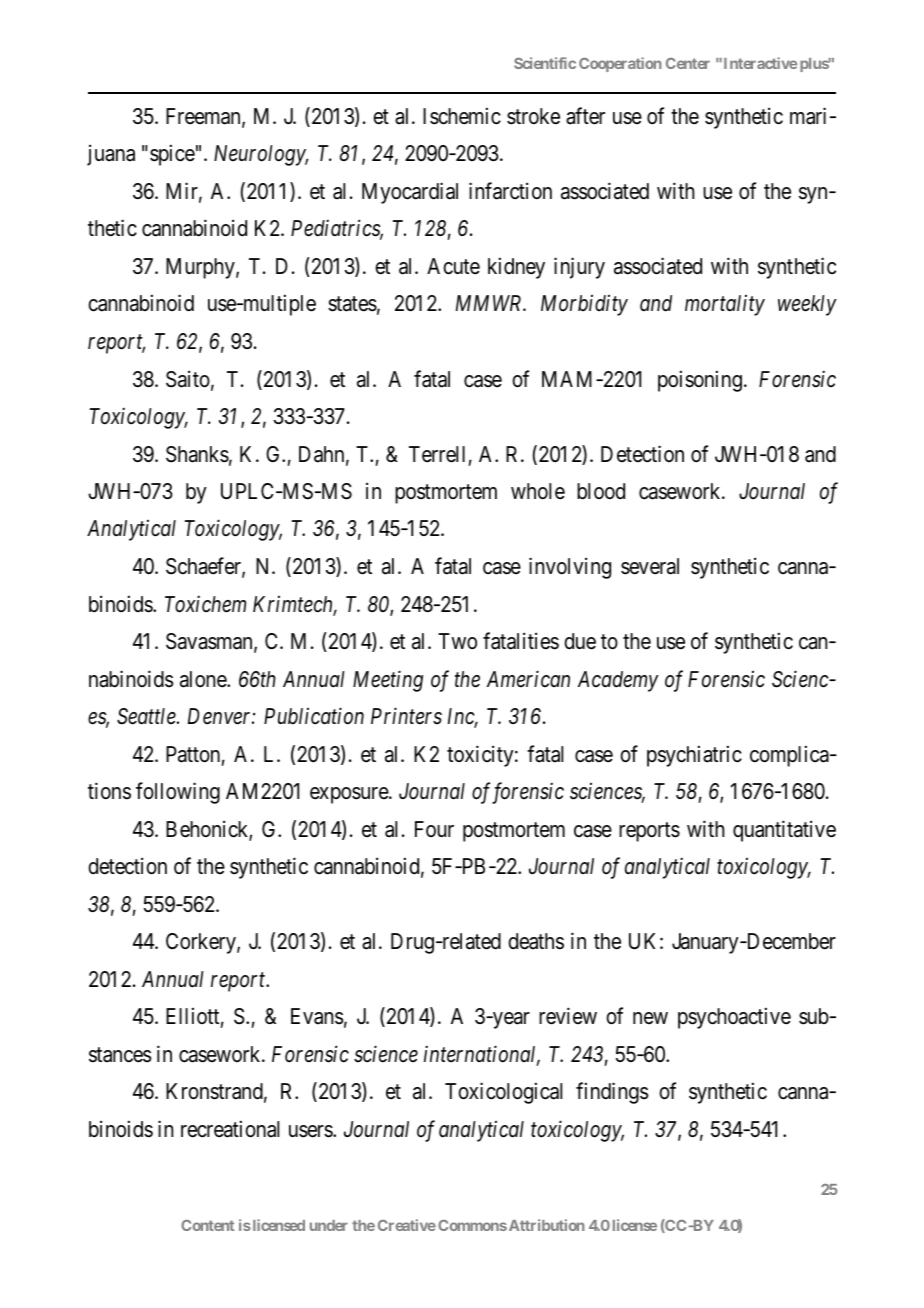  I want to click on Shanks, so click(197, 454).
